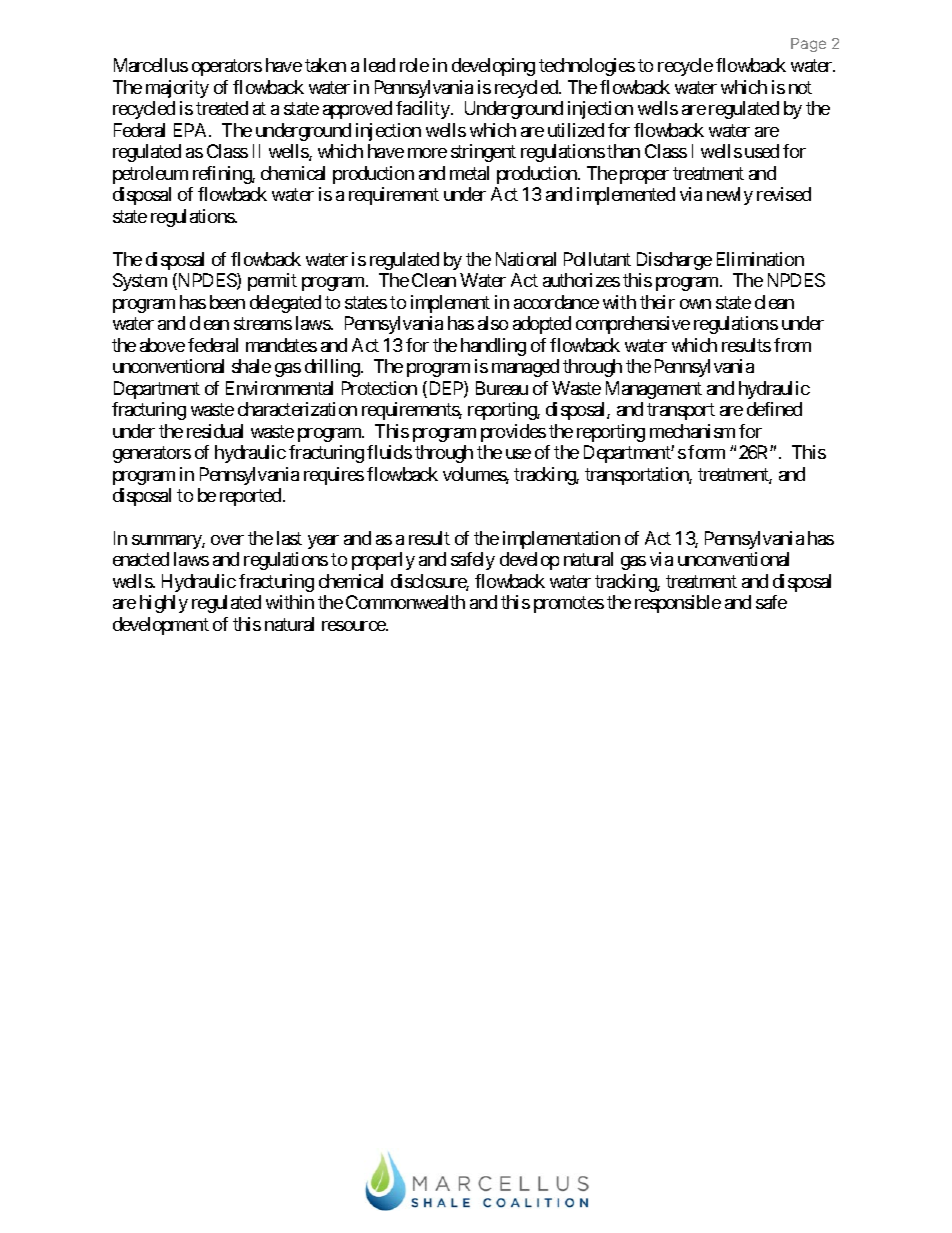  I want to click on Elimination, so click(760, 259).
